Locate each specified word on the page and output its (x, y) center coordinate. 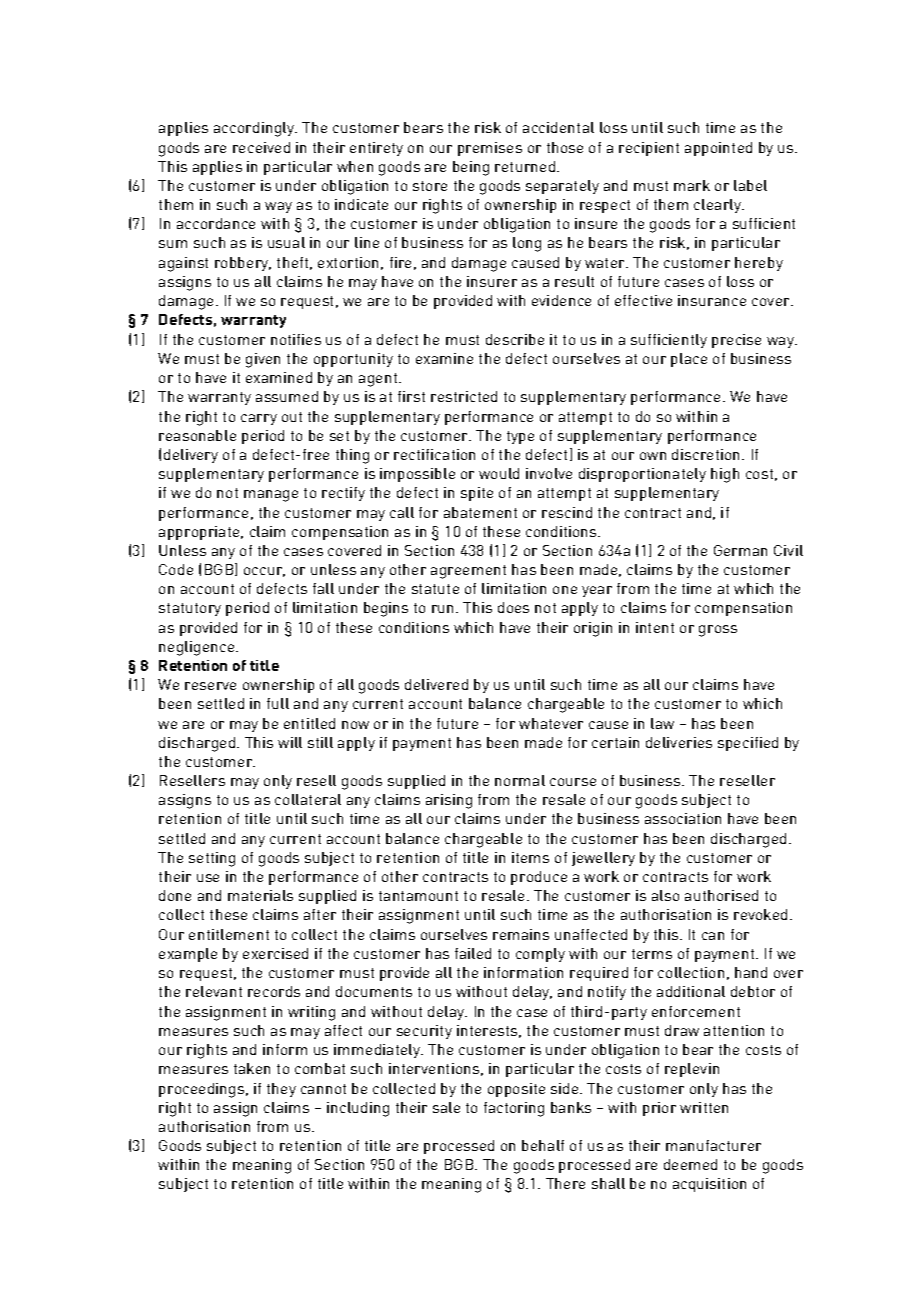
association (683, 818)
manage (271, 496)
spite (477, 494)
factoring (514, 1109)
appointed (718, 149)
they (281, 1090)
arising (449, 801)
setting (212, 859)
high (725, 475)
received (261, 147)
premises (490, 149)
